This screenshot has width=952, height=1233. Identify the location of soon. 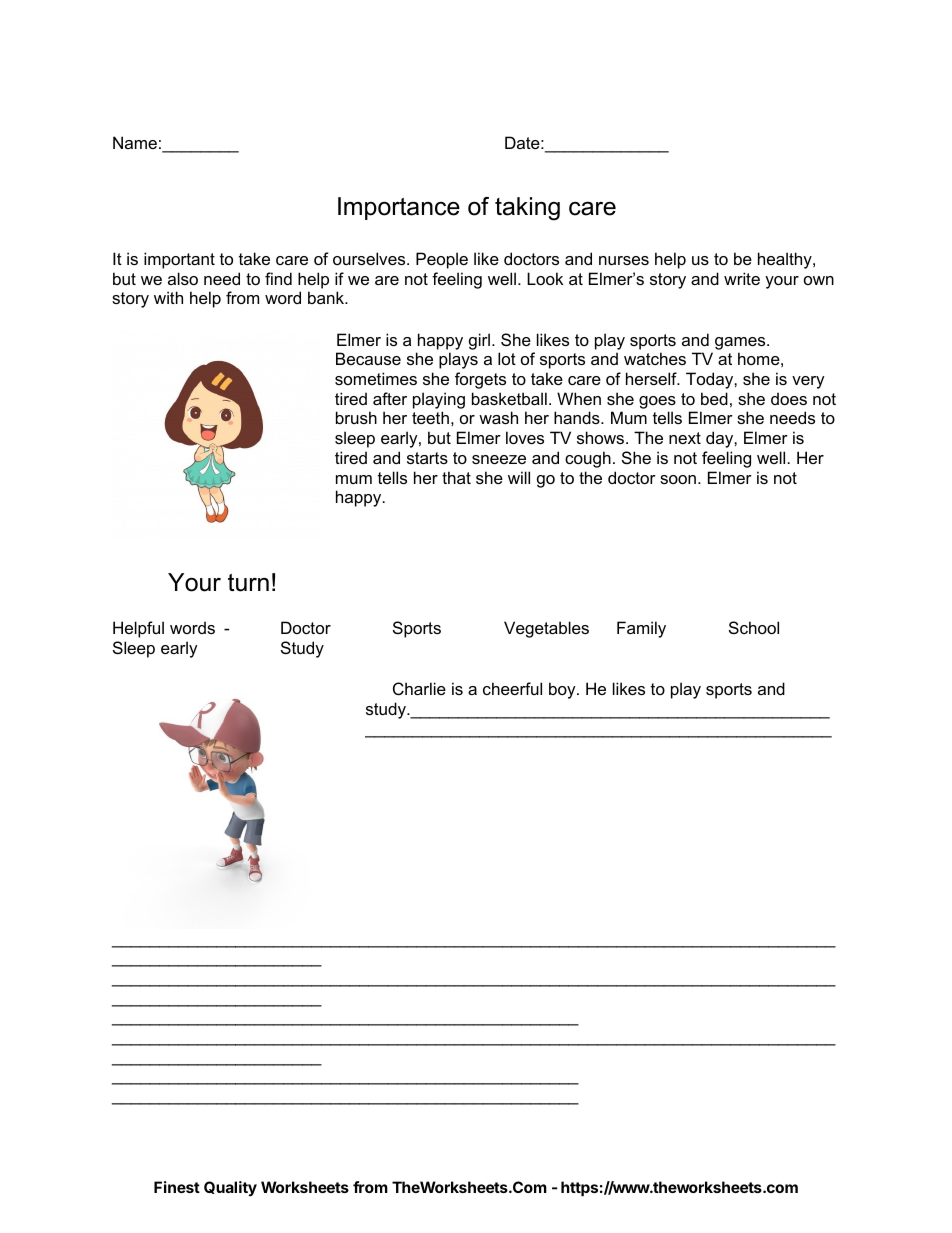
(678, 479).
